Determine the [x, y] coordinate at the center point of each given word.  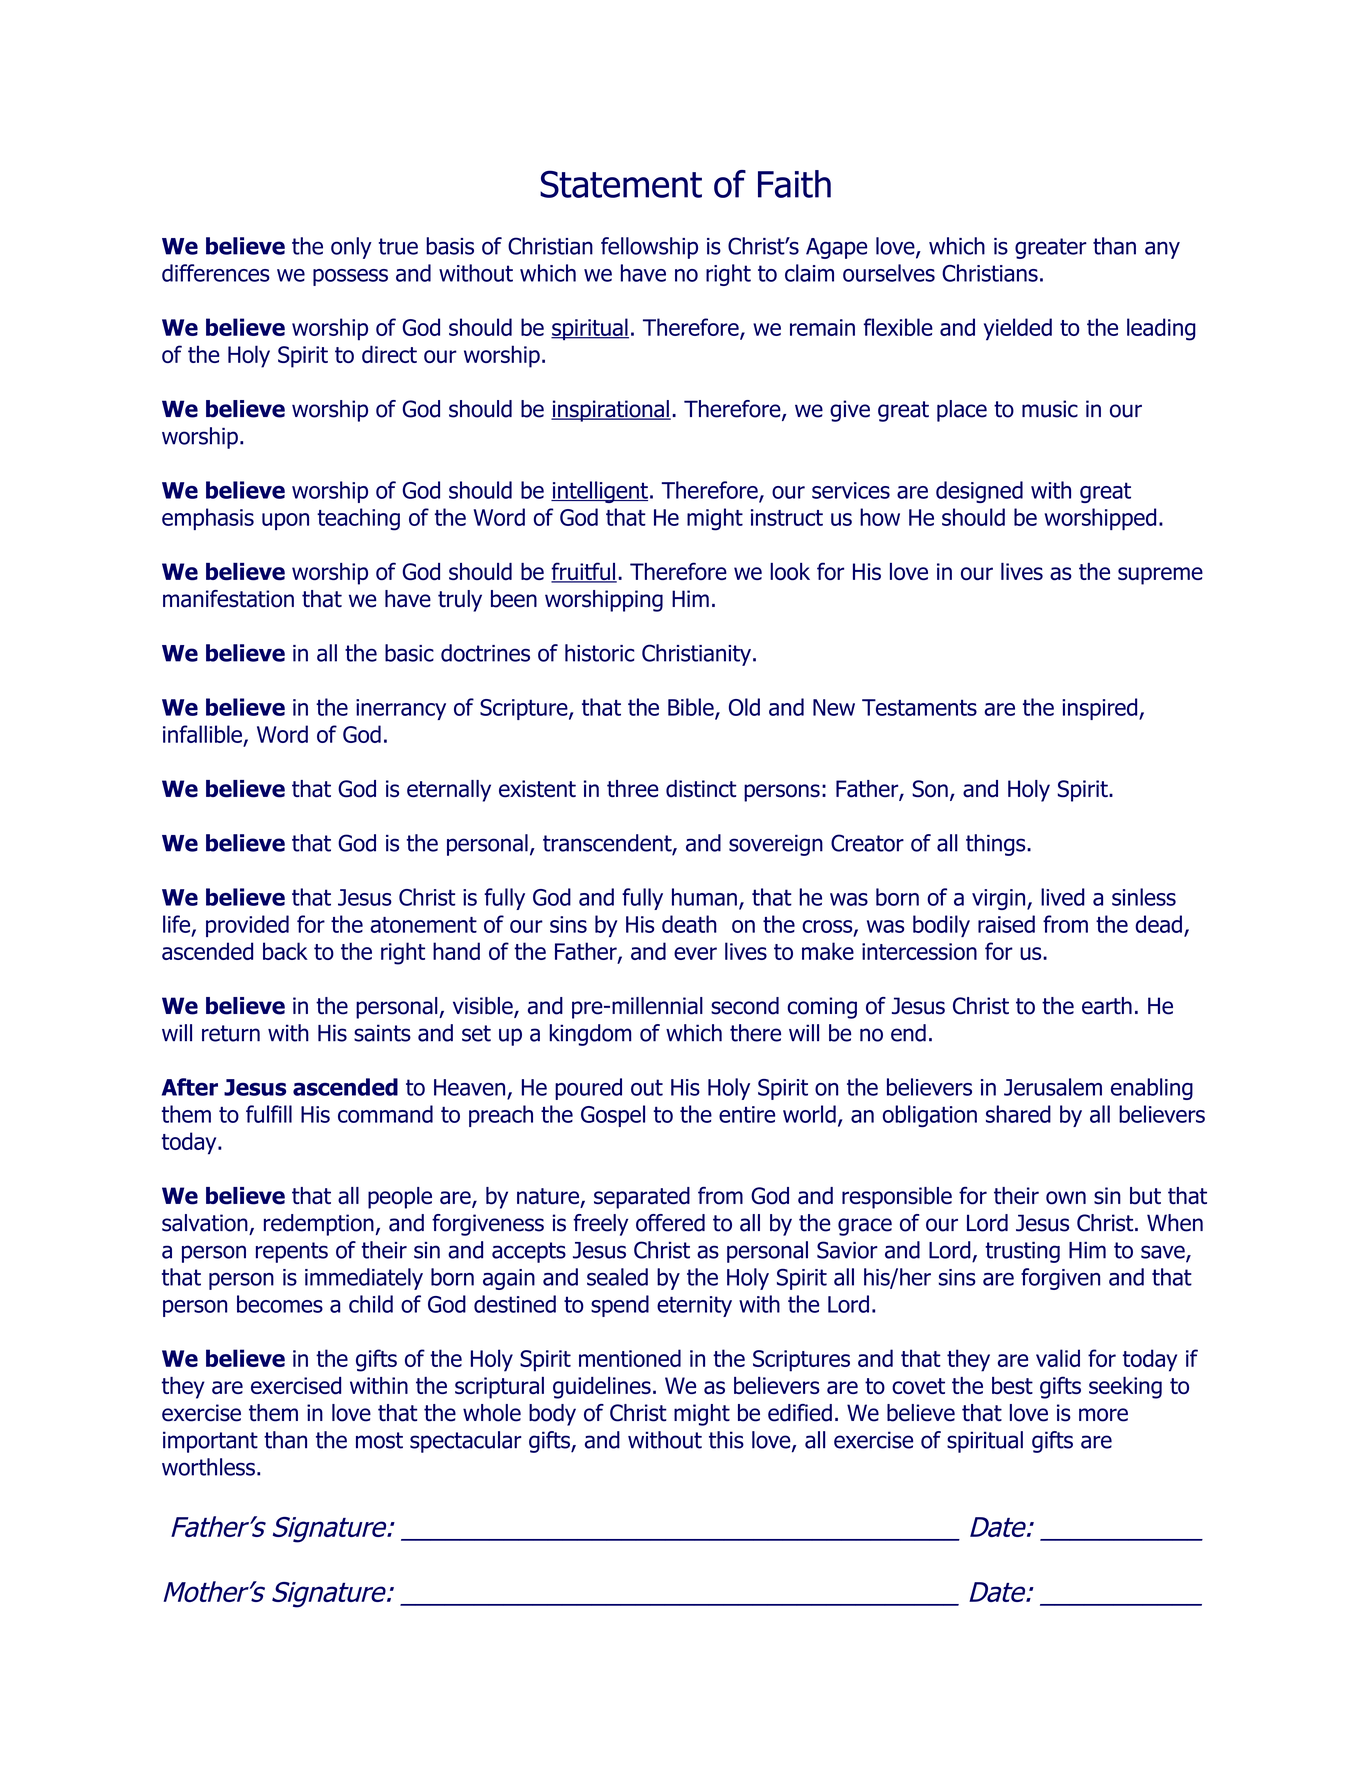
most [379, 1440]
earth [1107, 1006]
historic [599, 653]
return [231, 1033]
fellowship [649, 248]
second [745, 1006]
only [351, 248]
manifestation [228, 599]
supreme [1160, 576]
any [1162, 250]
